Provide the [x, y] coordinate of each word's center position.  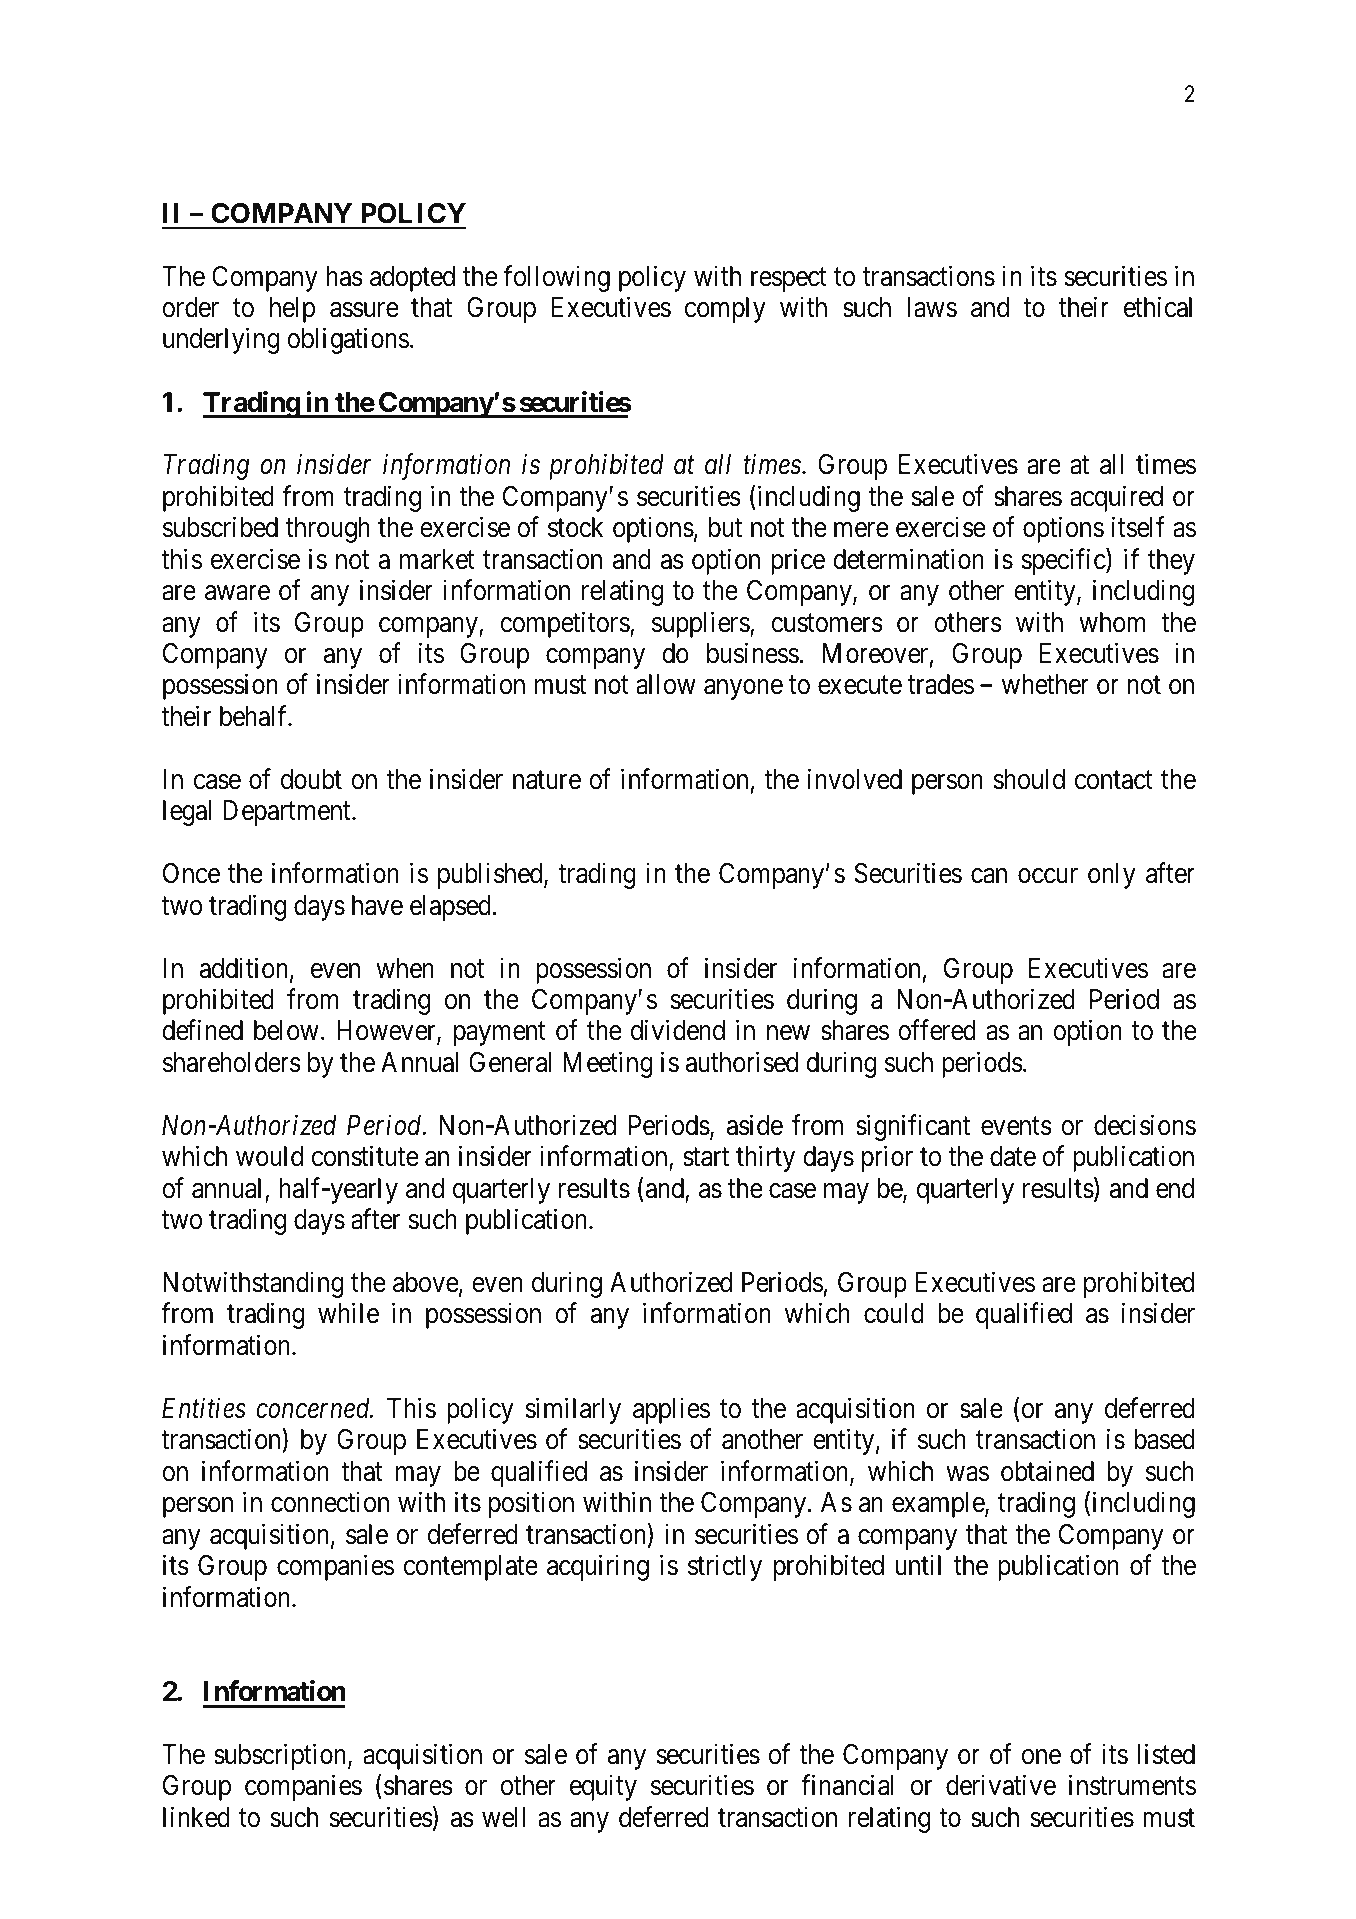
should [1029, 779]
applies [671, 1410]
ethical [1158, 307]
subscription [281, 1756]
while [348, 1313]
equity [603, 1788]
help [292, 310]
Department [288, 813]
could [894, 1313]
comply [725, 310]
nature [547, 780]
